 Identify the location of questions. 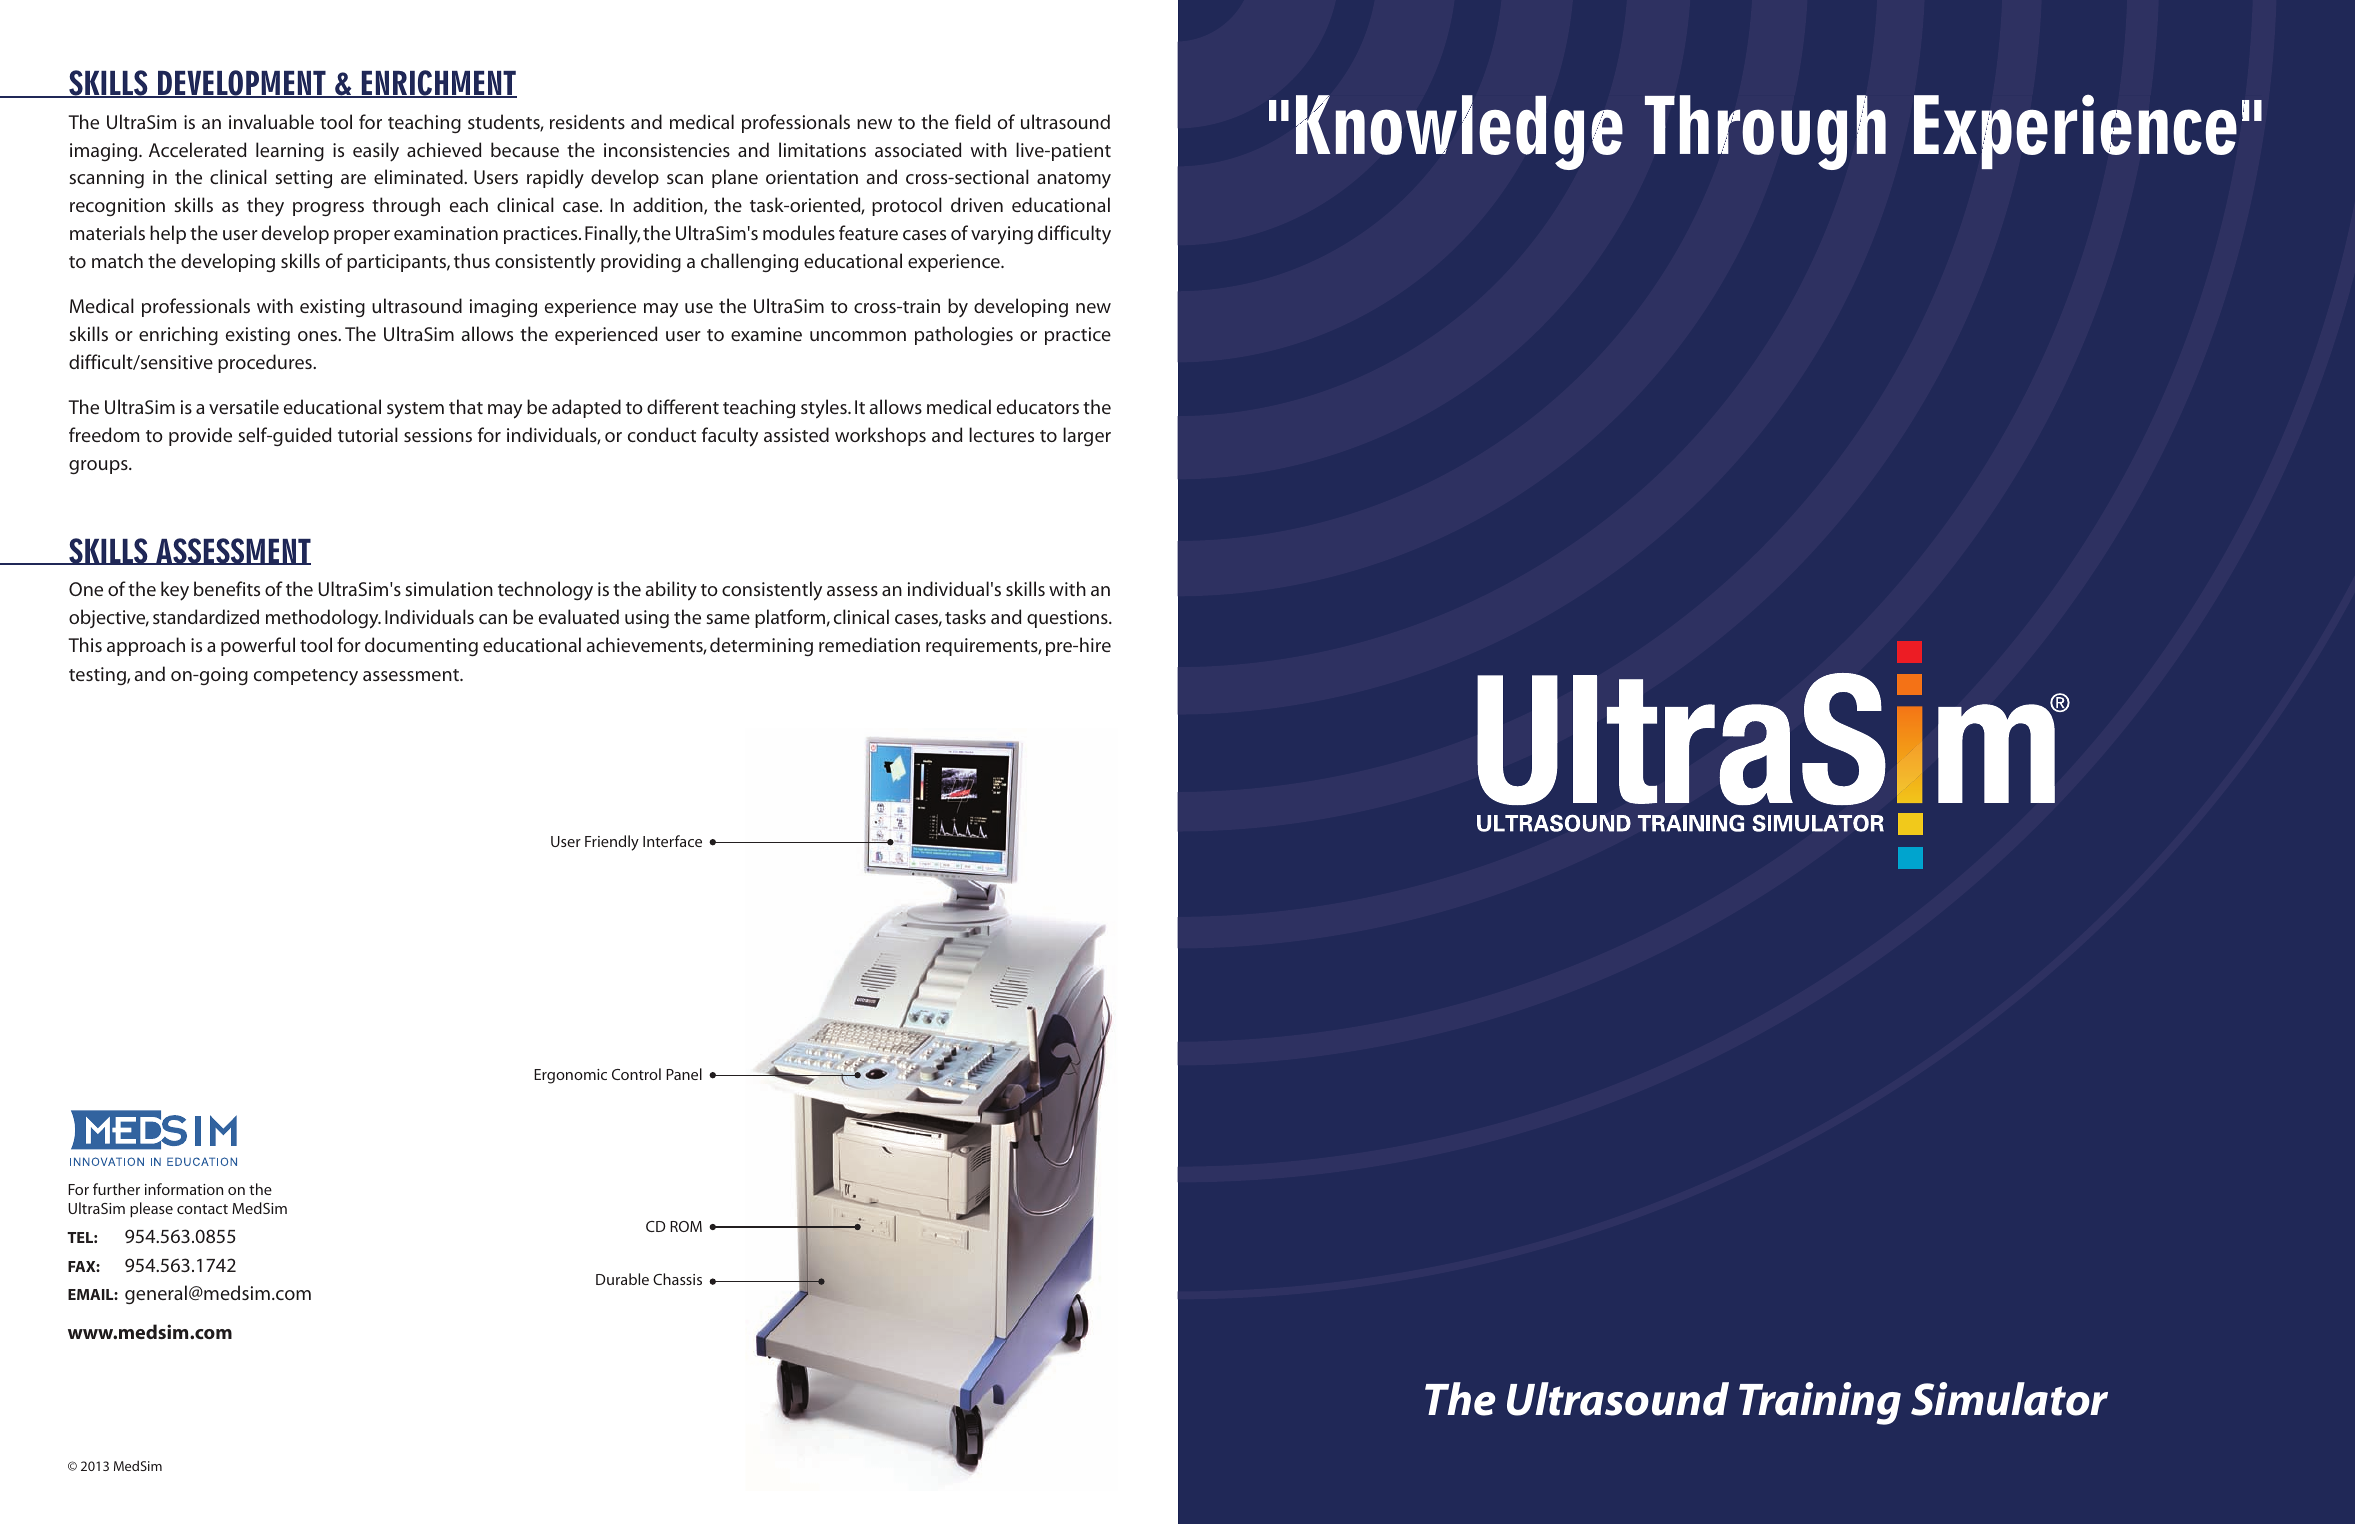
(1068, 619).
